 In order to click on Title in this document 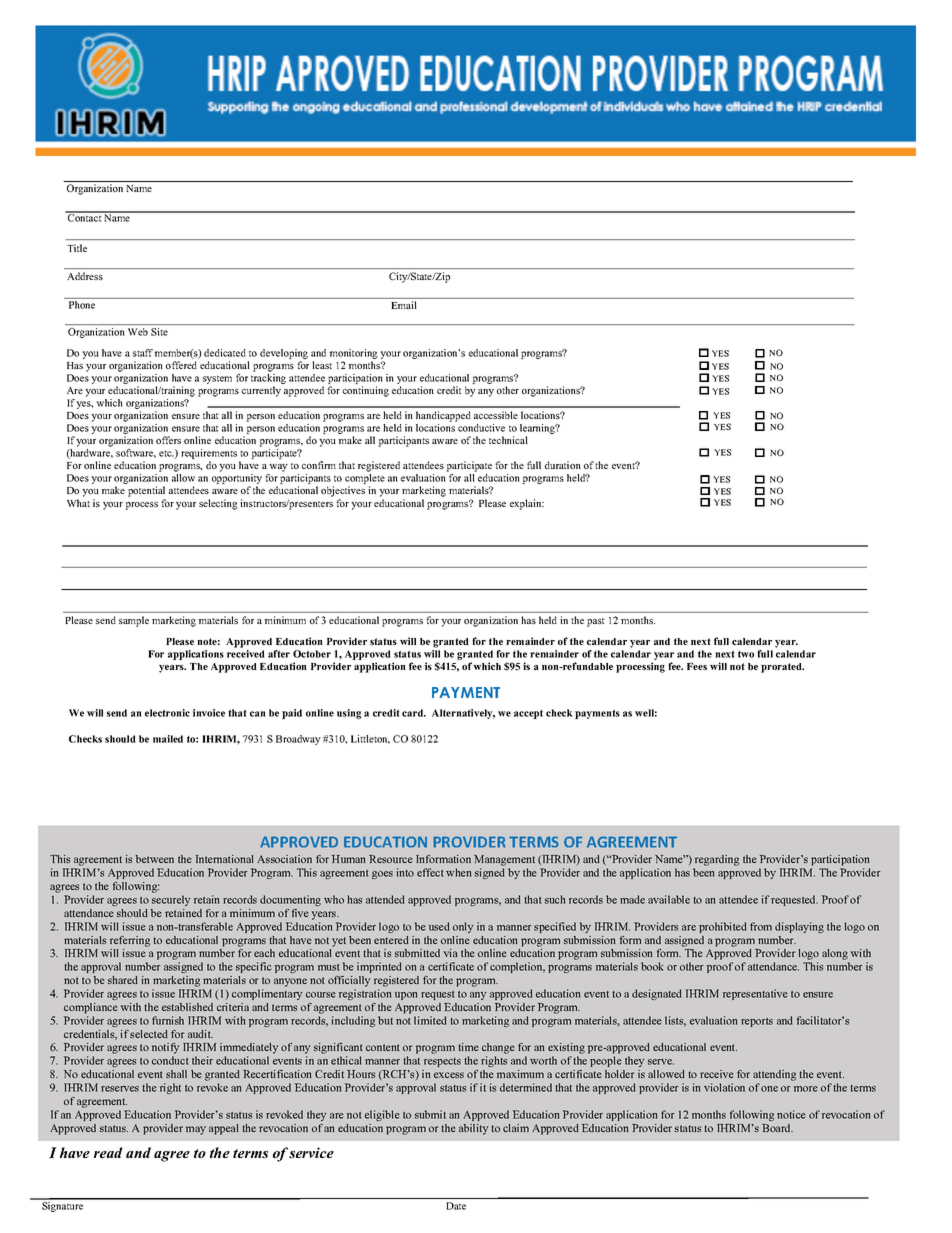, I will do `click(77, 248)`.
